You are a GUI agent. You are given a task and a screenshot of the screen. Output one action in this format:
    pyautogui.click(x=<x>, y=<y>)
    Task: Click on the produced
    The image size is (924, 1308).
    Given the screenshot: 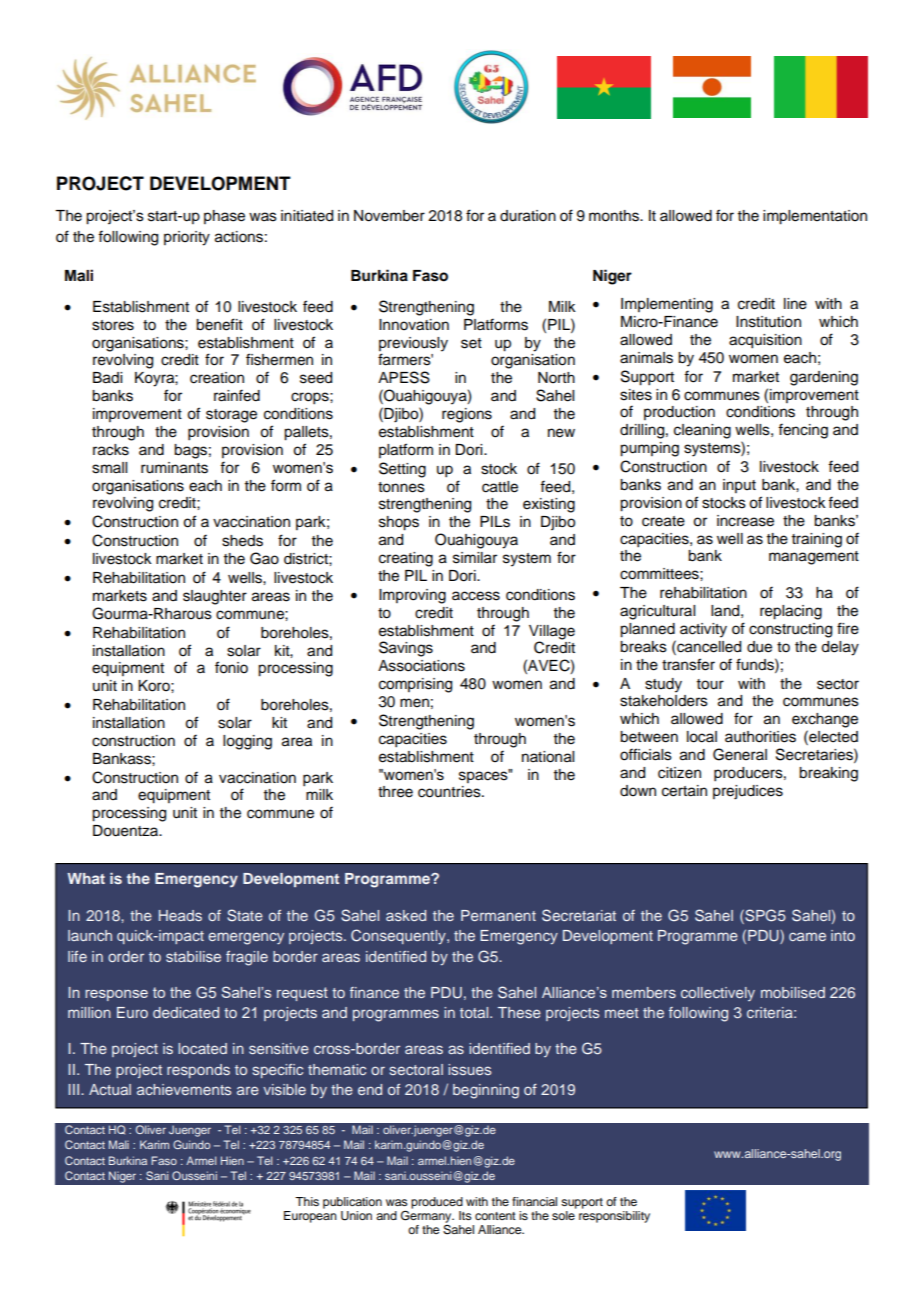 What is the action you would take?
    pyautogui.click(x=437, y=1203)
